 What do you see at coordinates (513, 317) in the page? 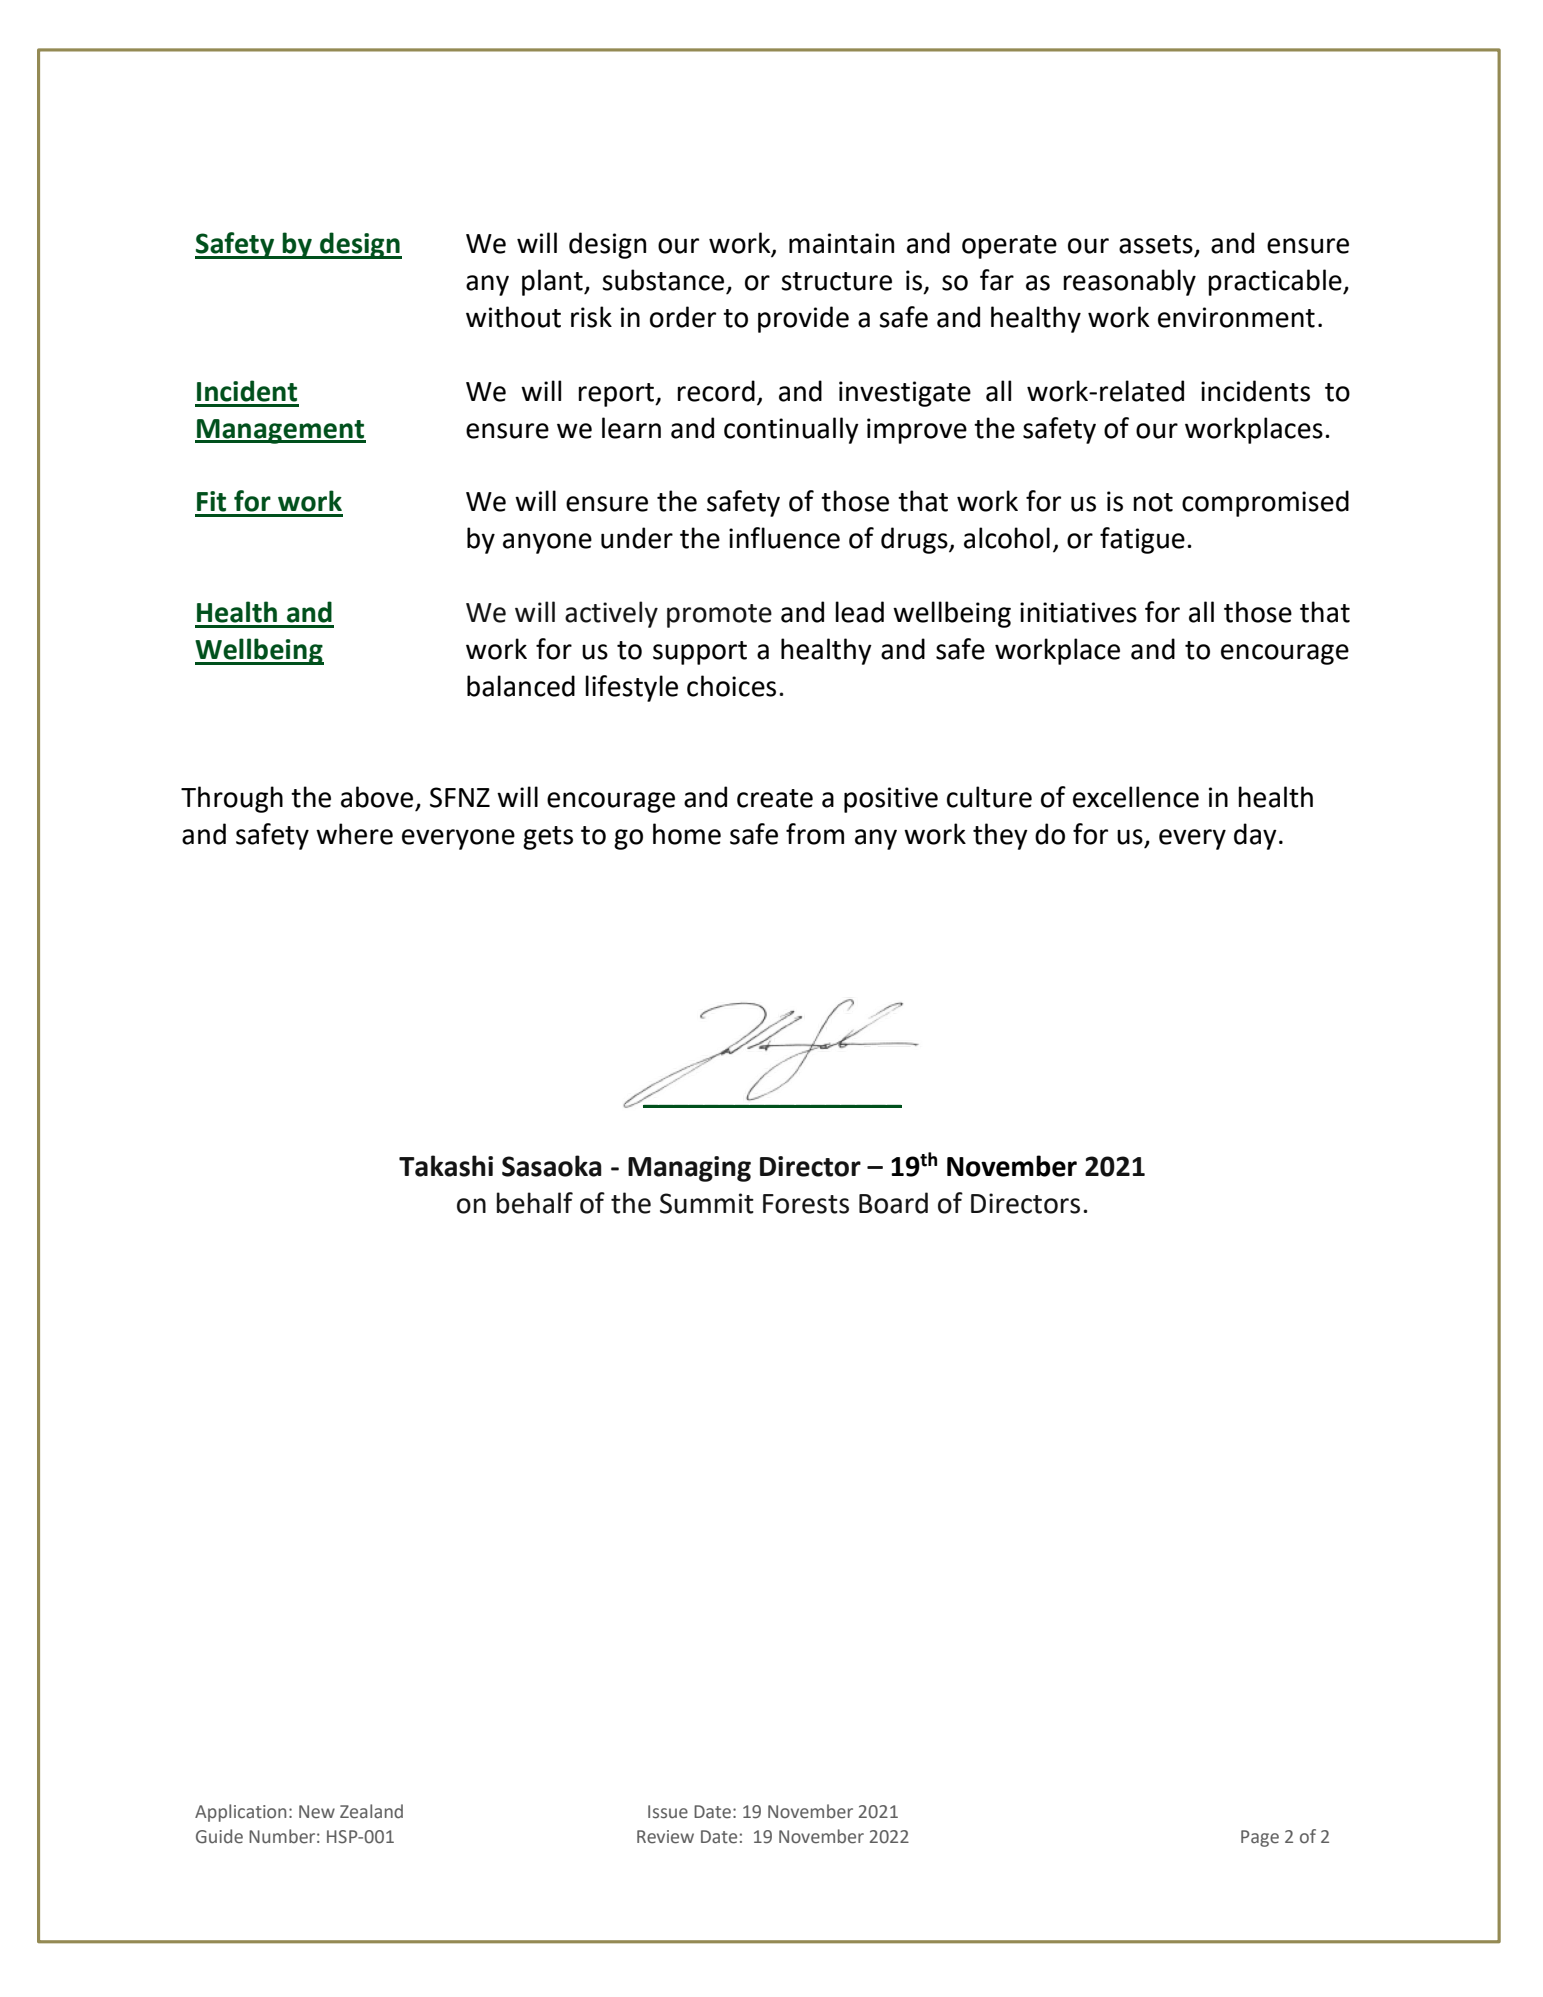
I see `without` at bounding box center [513, 317].
